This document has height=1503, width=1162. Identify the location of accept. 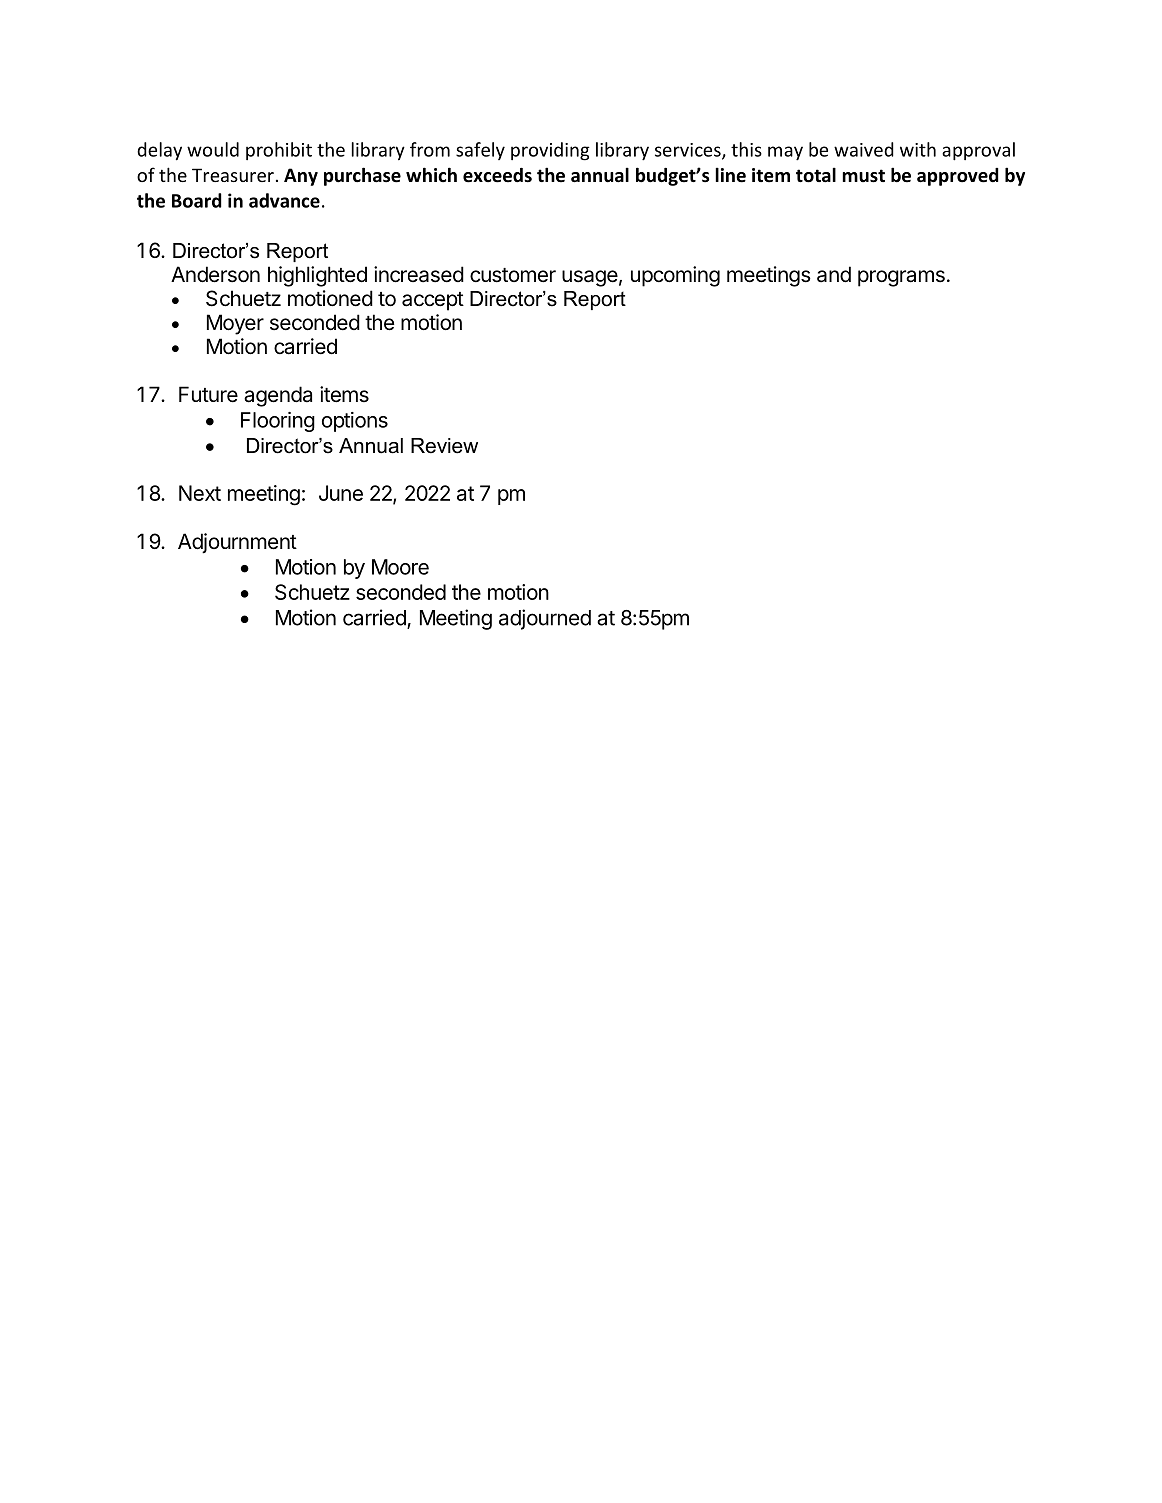
(433, 301).
